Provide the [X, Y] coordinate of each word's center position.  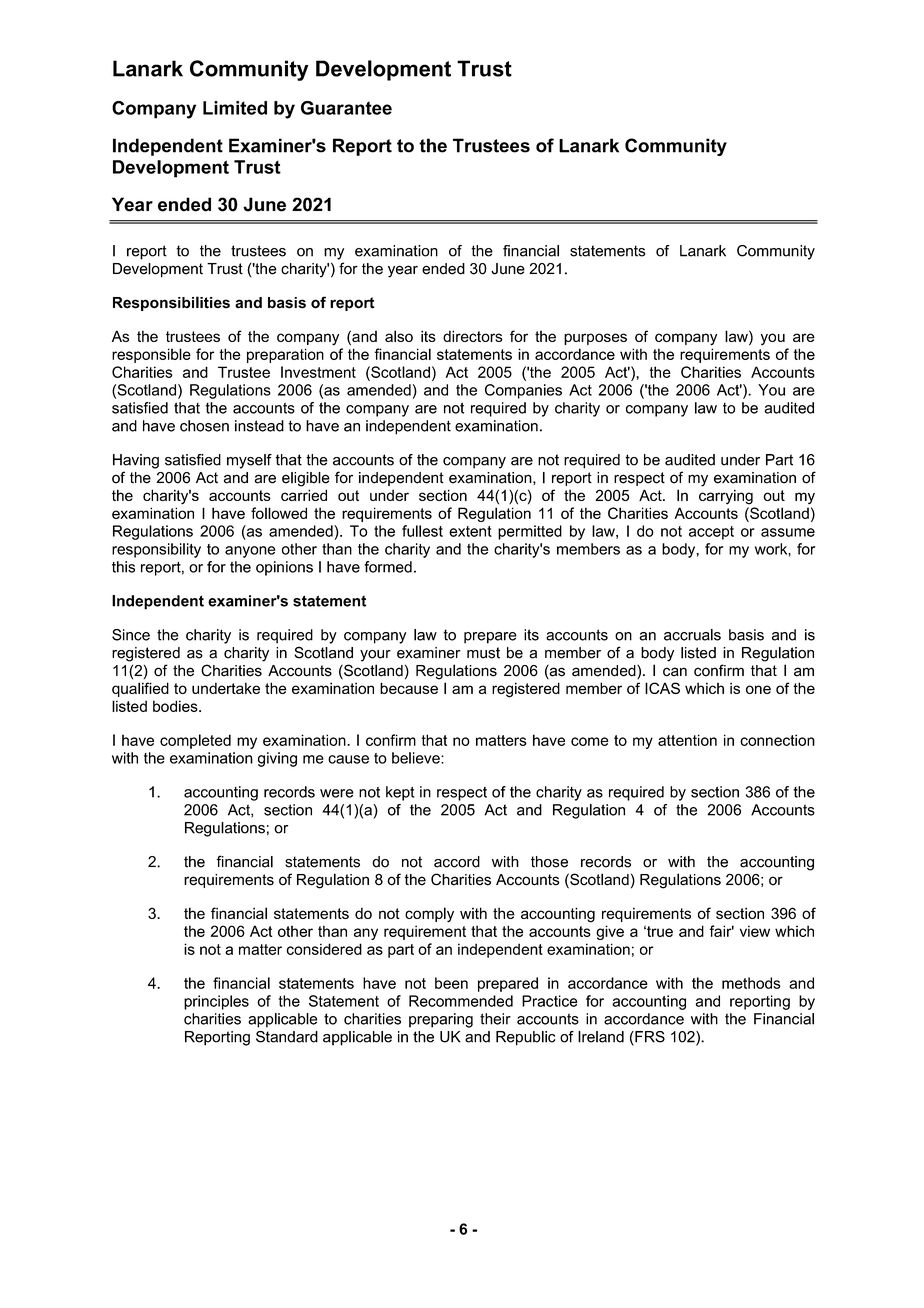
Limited [235, 108]
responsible [151, 355]
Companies [523, 391]
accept [711, 533]
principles [216, 1002]
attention [687, 740]
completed [195, 741]
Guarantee [346, 108]
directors [473, 336]
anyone [250, 552]
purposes [595, 339]
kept [400, 793]
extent [470, 531]
